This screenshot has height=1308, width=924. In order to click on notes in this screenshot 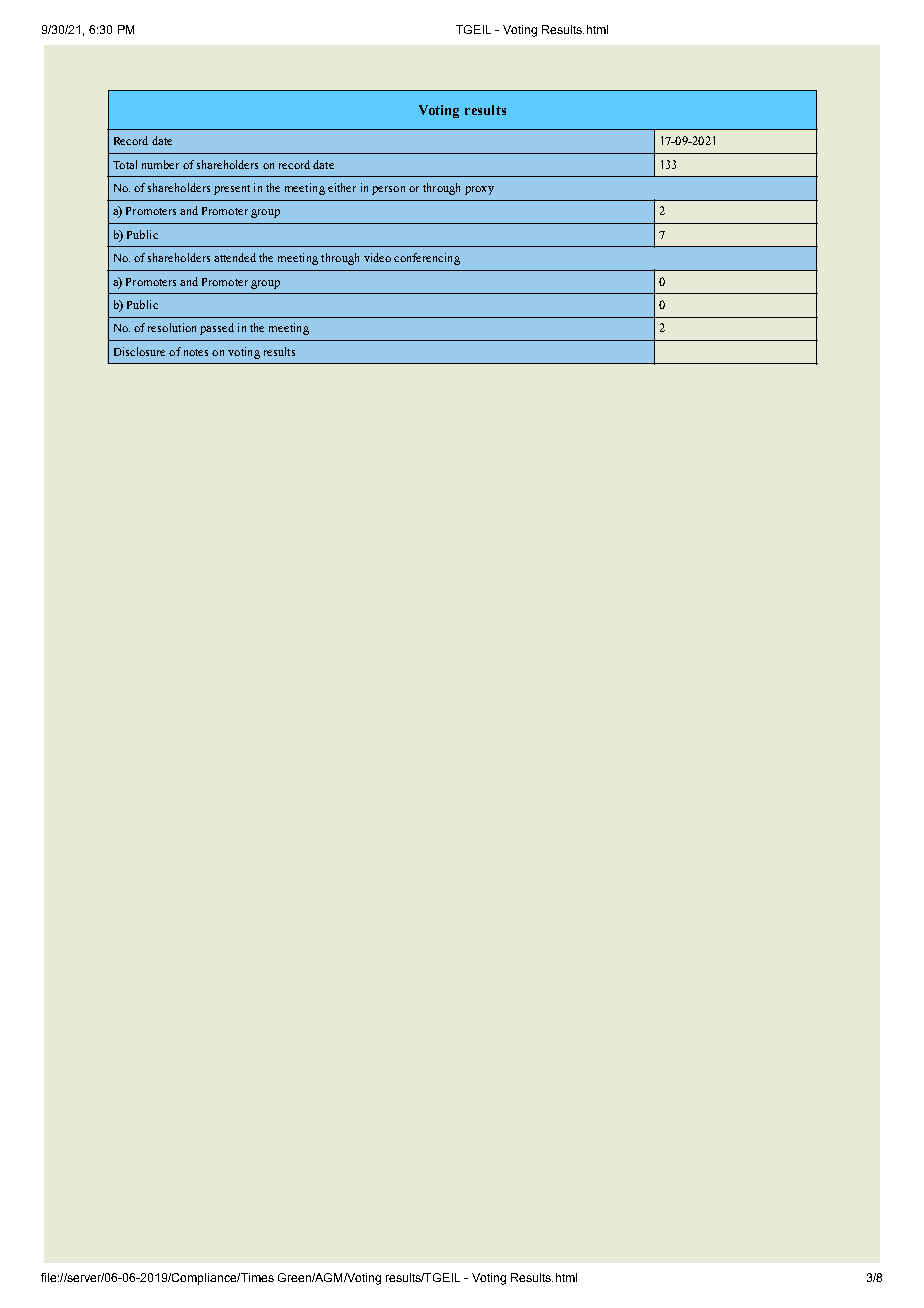, I will do `click(196, 352)`.
